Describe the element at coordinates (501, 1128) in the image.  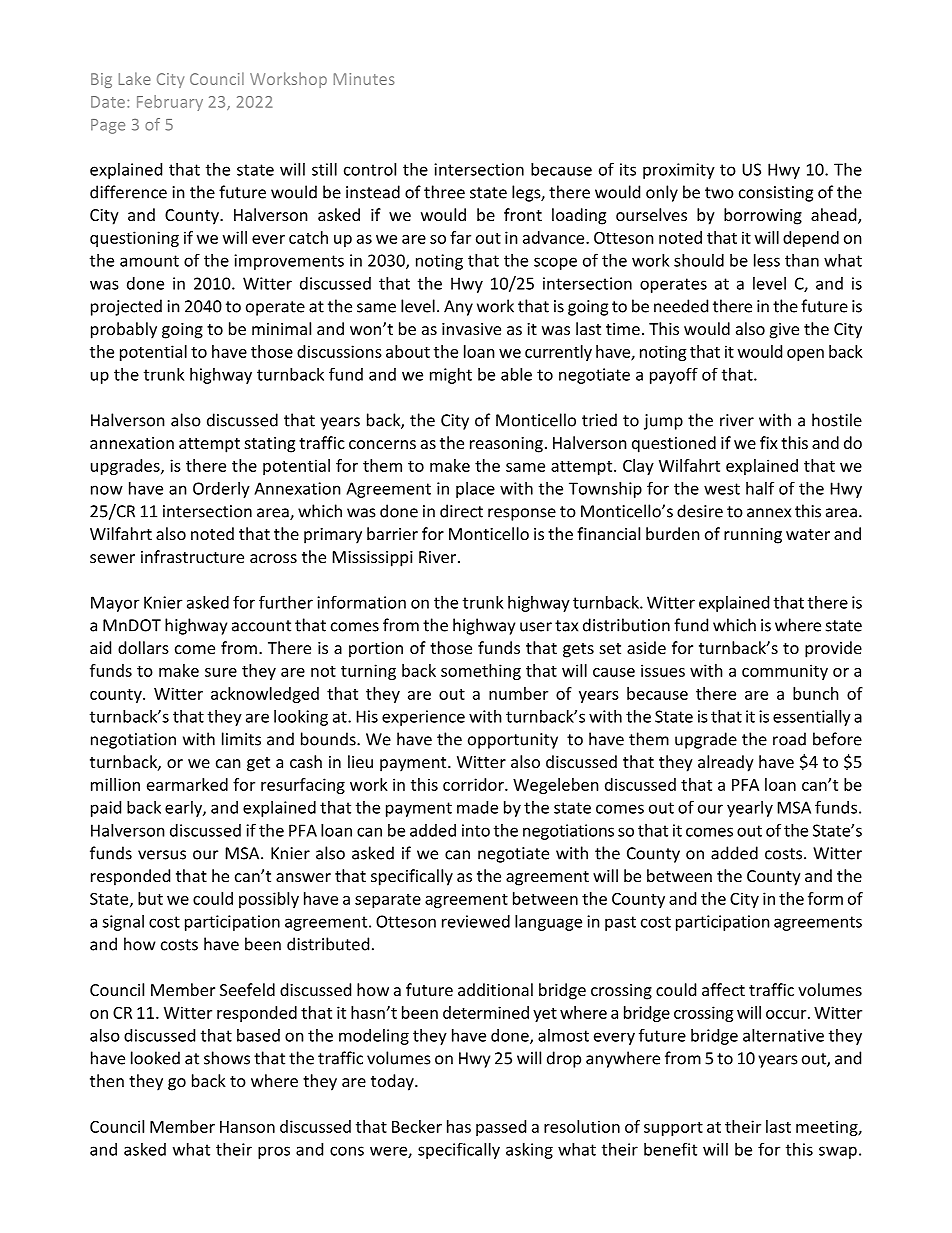
I see `passed` at that location.
